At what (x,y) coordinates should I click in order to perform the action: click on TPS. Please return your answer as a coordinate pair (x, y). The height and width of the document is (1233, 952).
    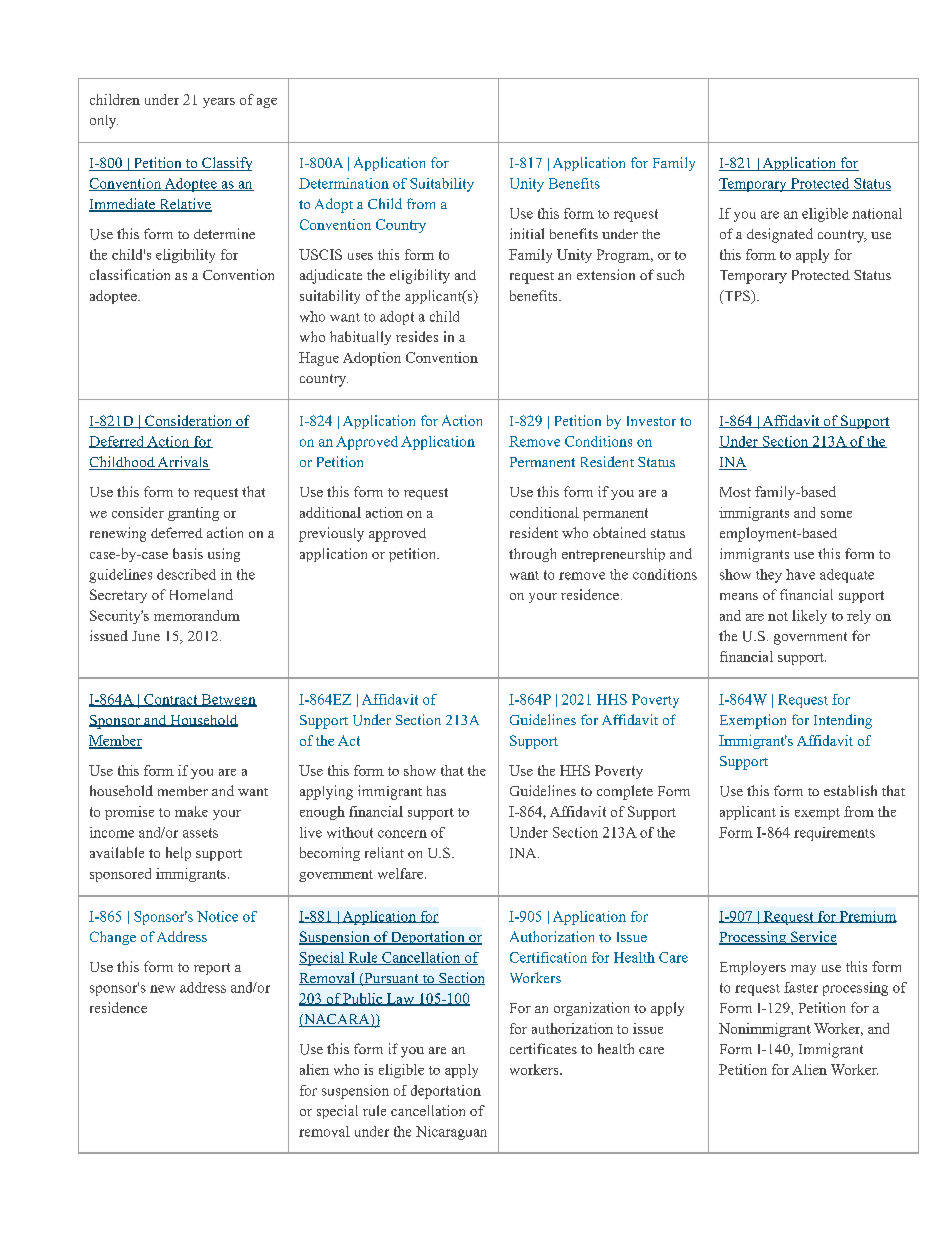
    Looking at the image, I should click on (737, 297).
